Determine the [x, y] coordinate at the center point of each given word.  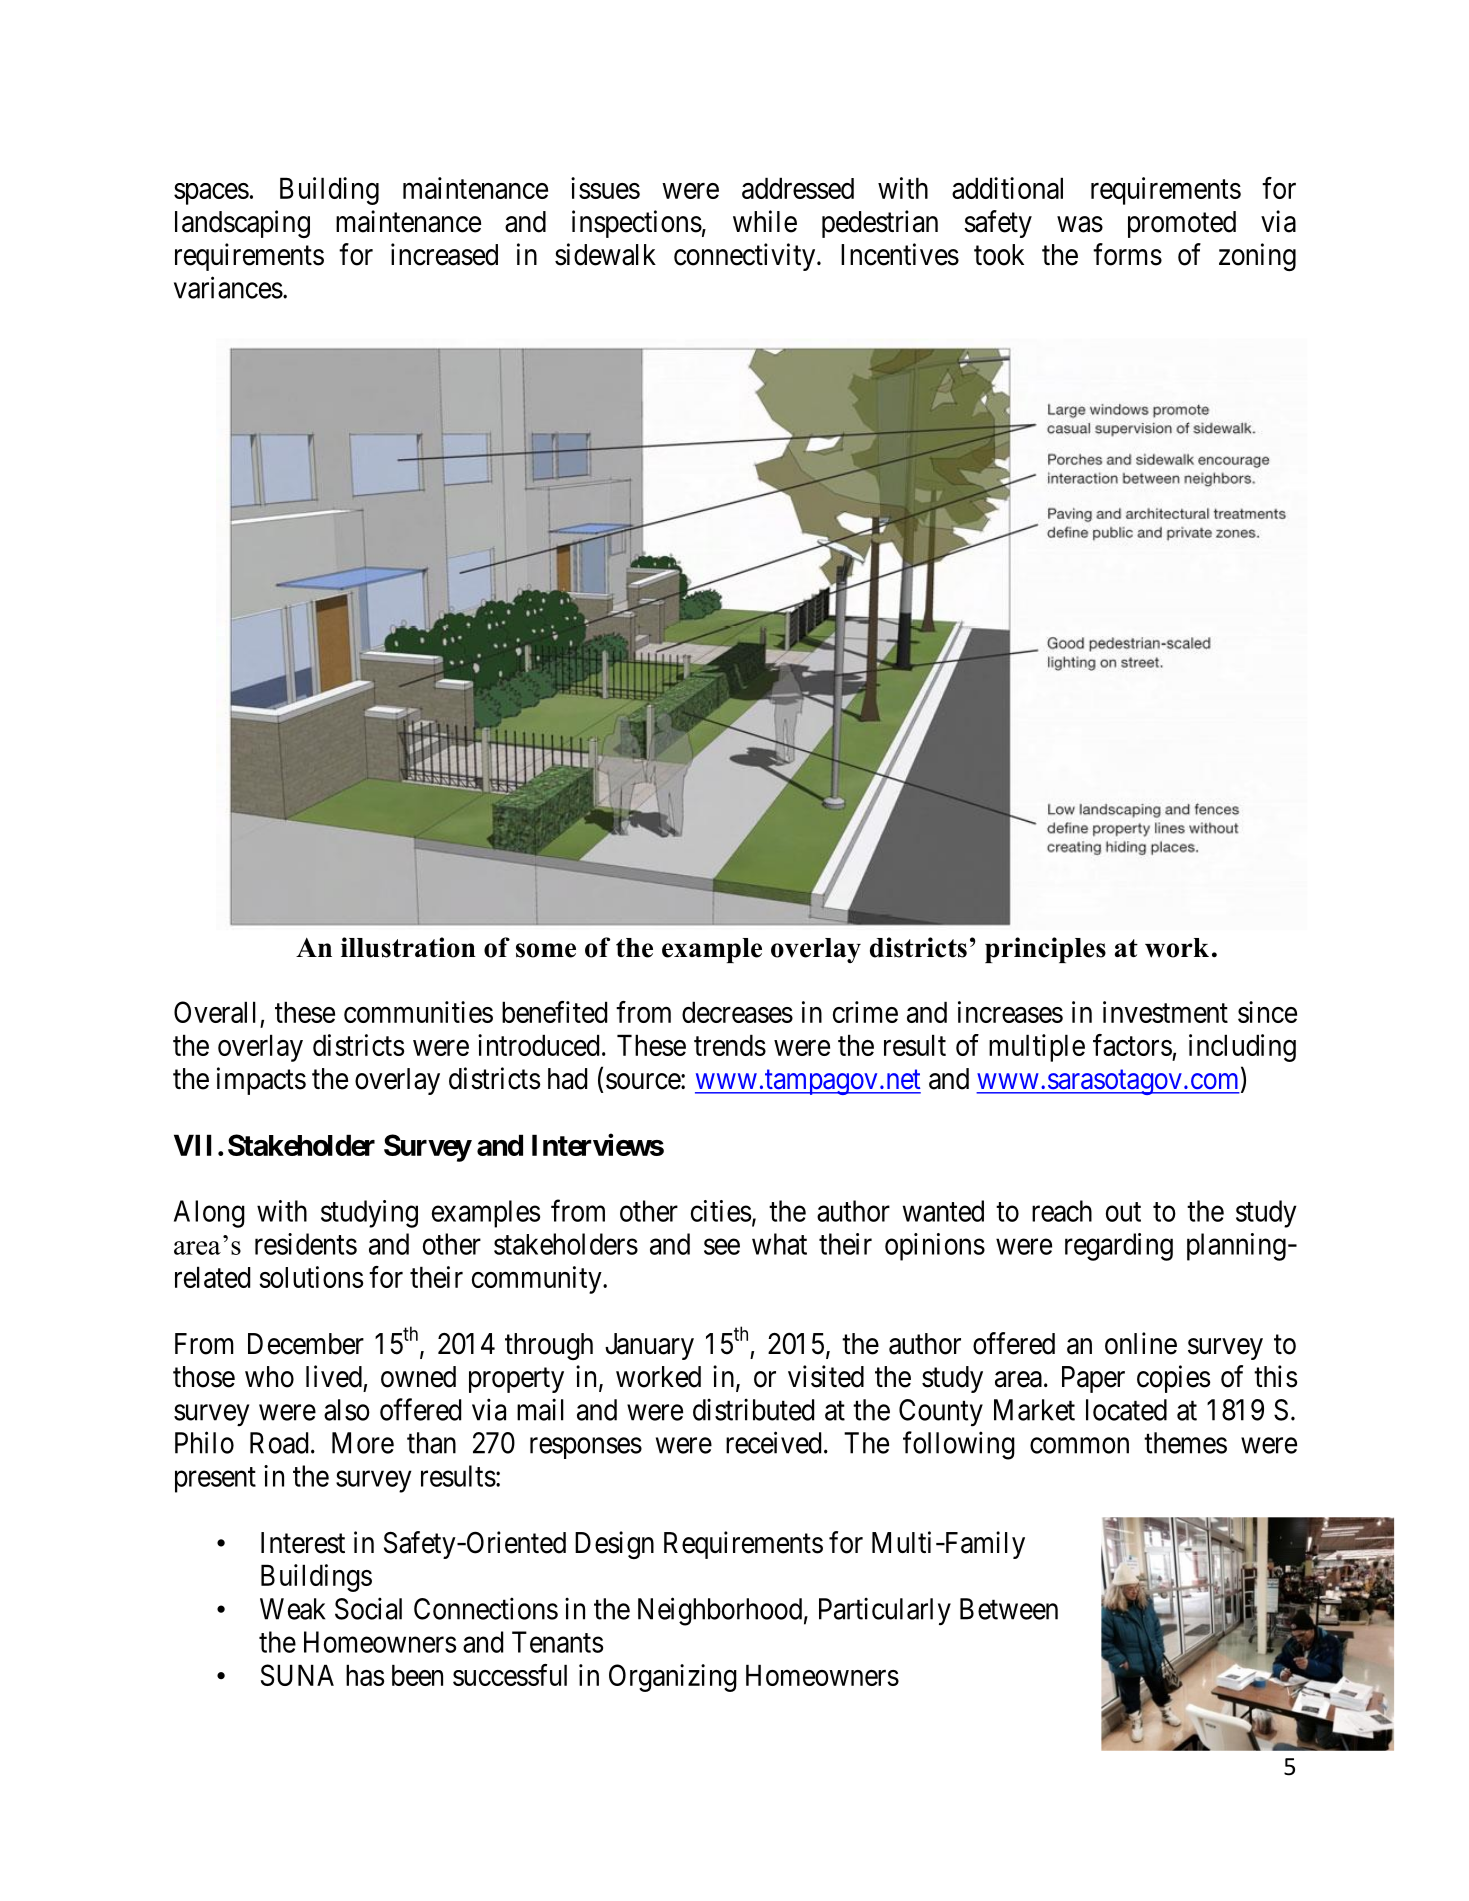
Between [1009, 1609]
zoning [1257, 257]
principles [1045, 950]
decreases [737, 1012]
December [306, 1344]
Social [368, 1608]
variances [228, 287]
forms [1127, 254]
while [765, 221]
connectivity [746, 257]
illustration [408, 947]
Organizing [673, 1678]
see [722, 1247]
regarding [1119, 1247]
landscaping [242, 224]
